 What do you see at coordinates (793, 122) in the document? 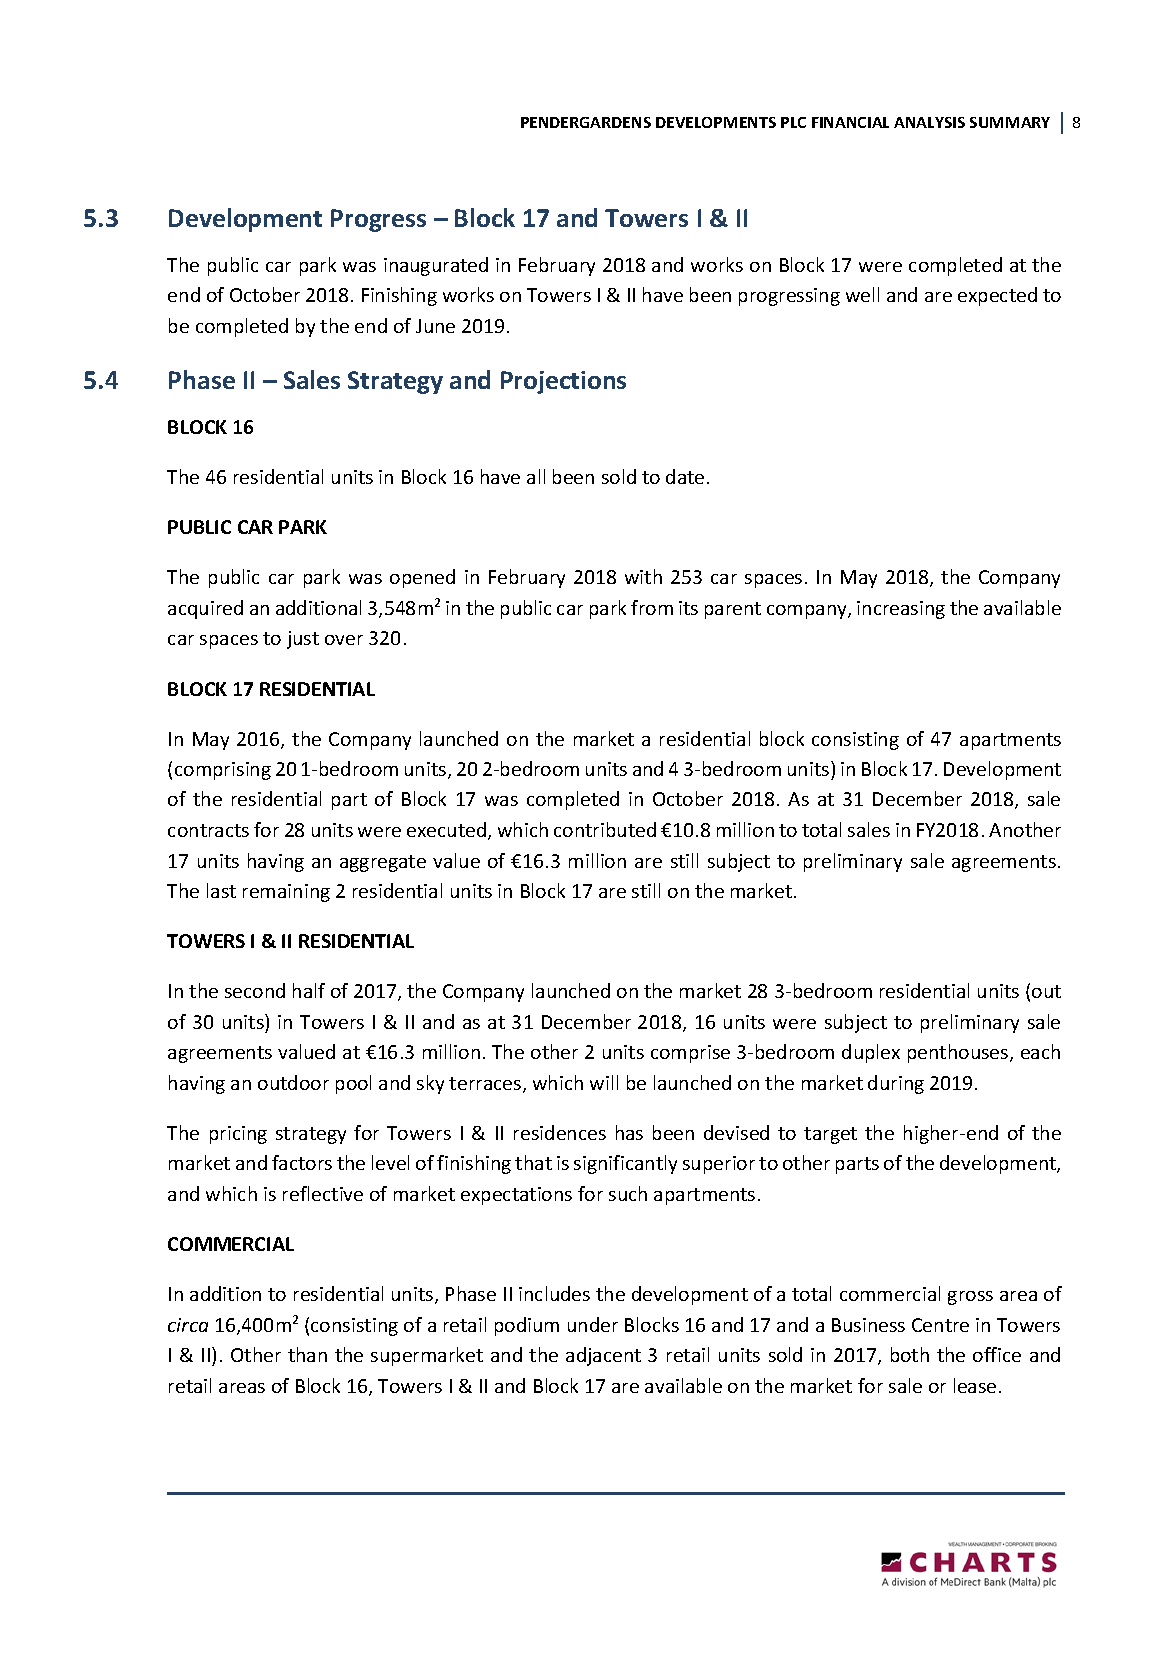
I see `PLC` at bounding box center [793, 122].
